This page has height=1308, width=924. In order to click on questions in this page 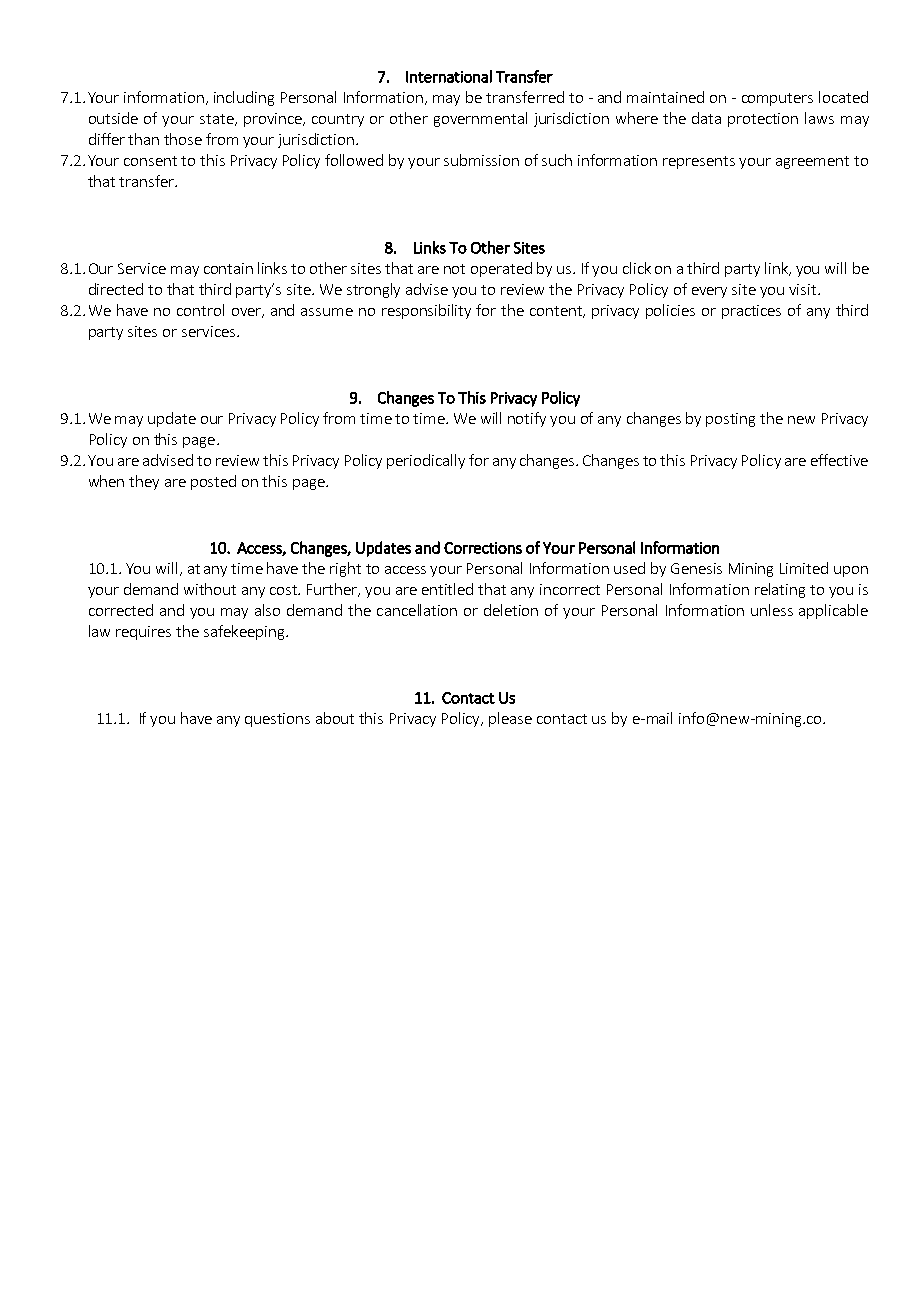, I will do `click(277, 720)`.
